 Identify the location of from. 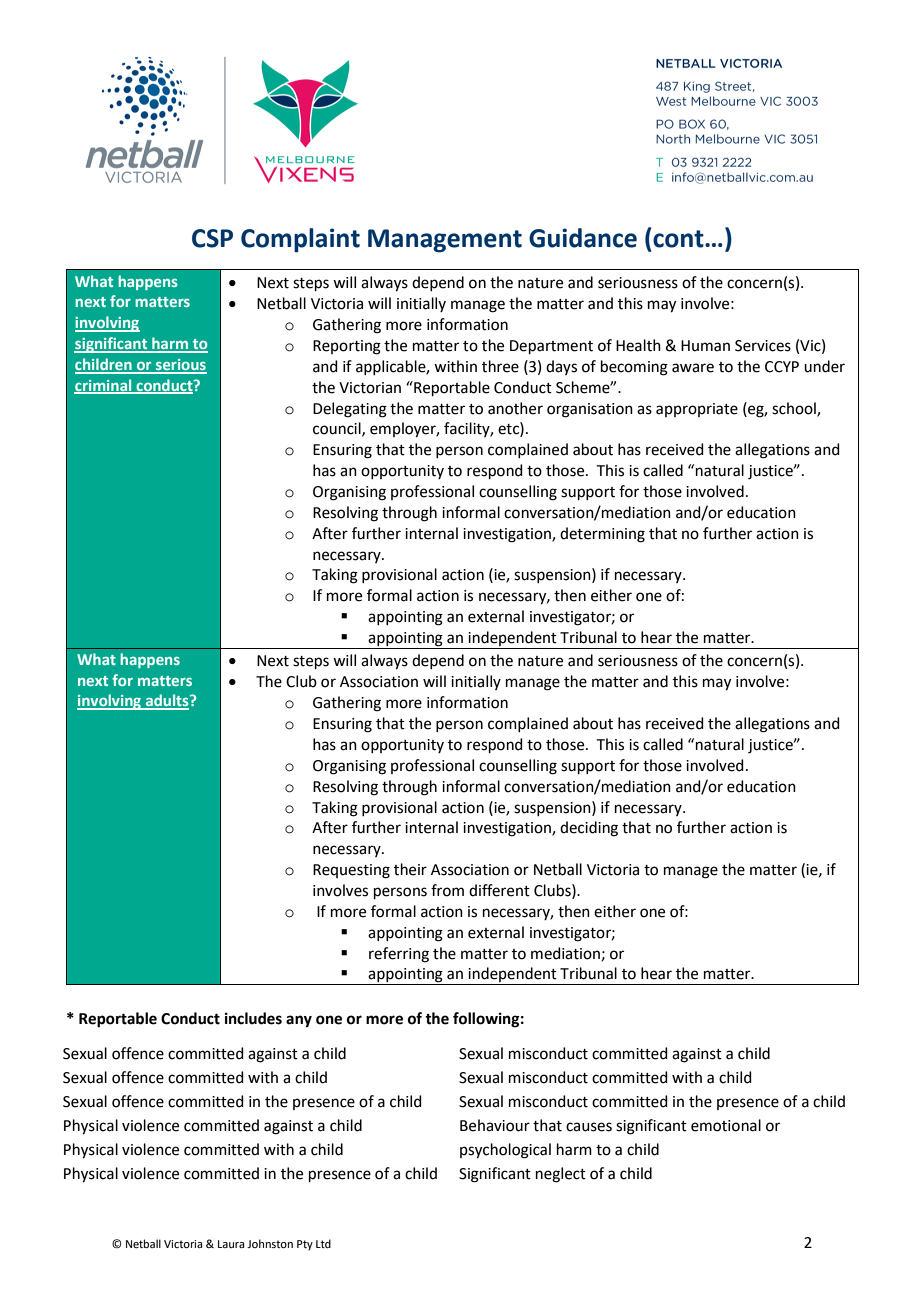
(447, 890).
